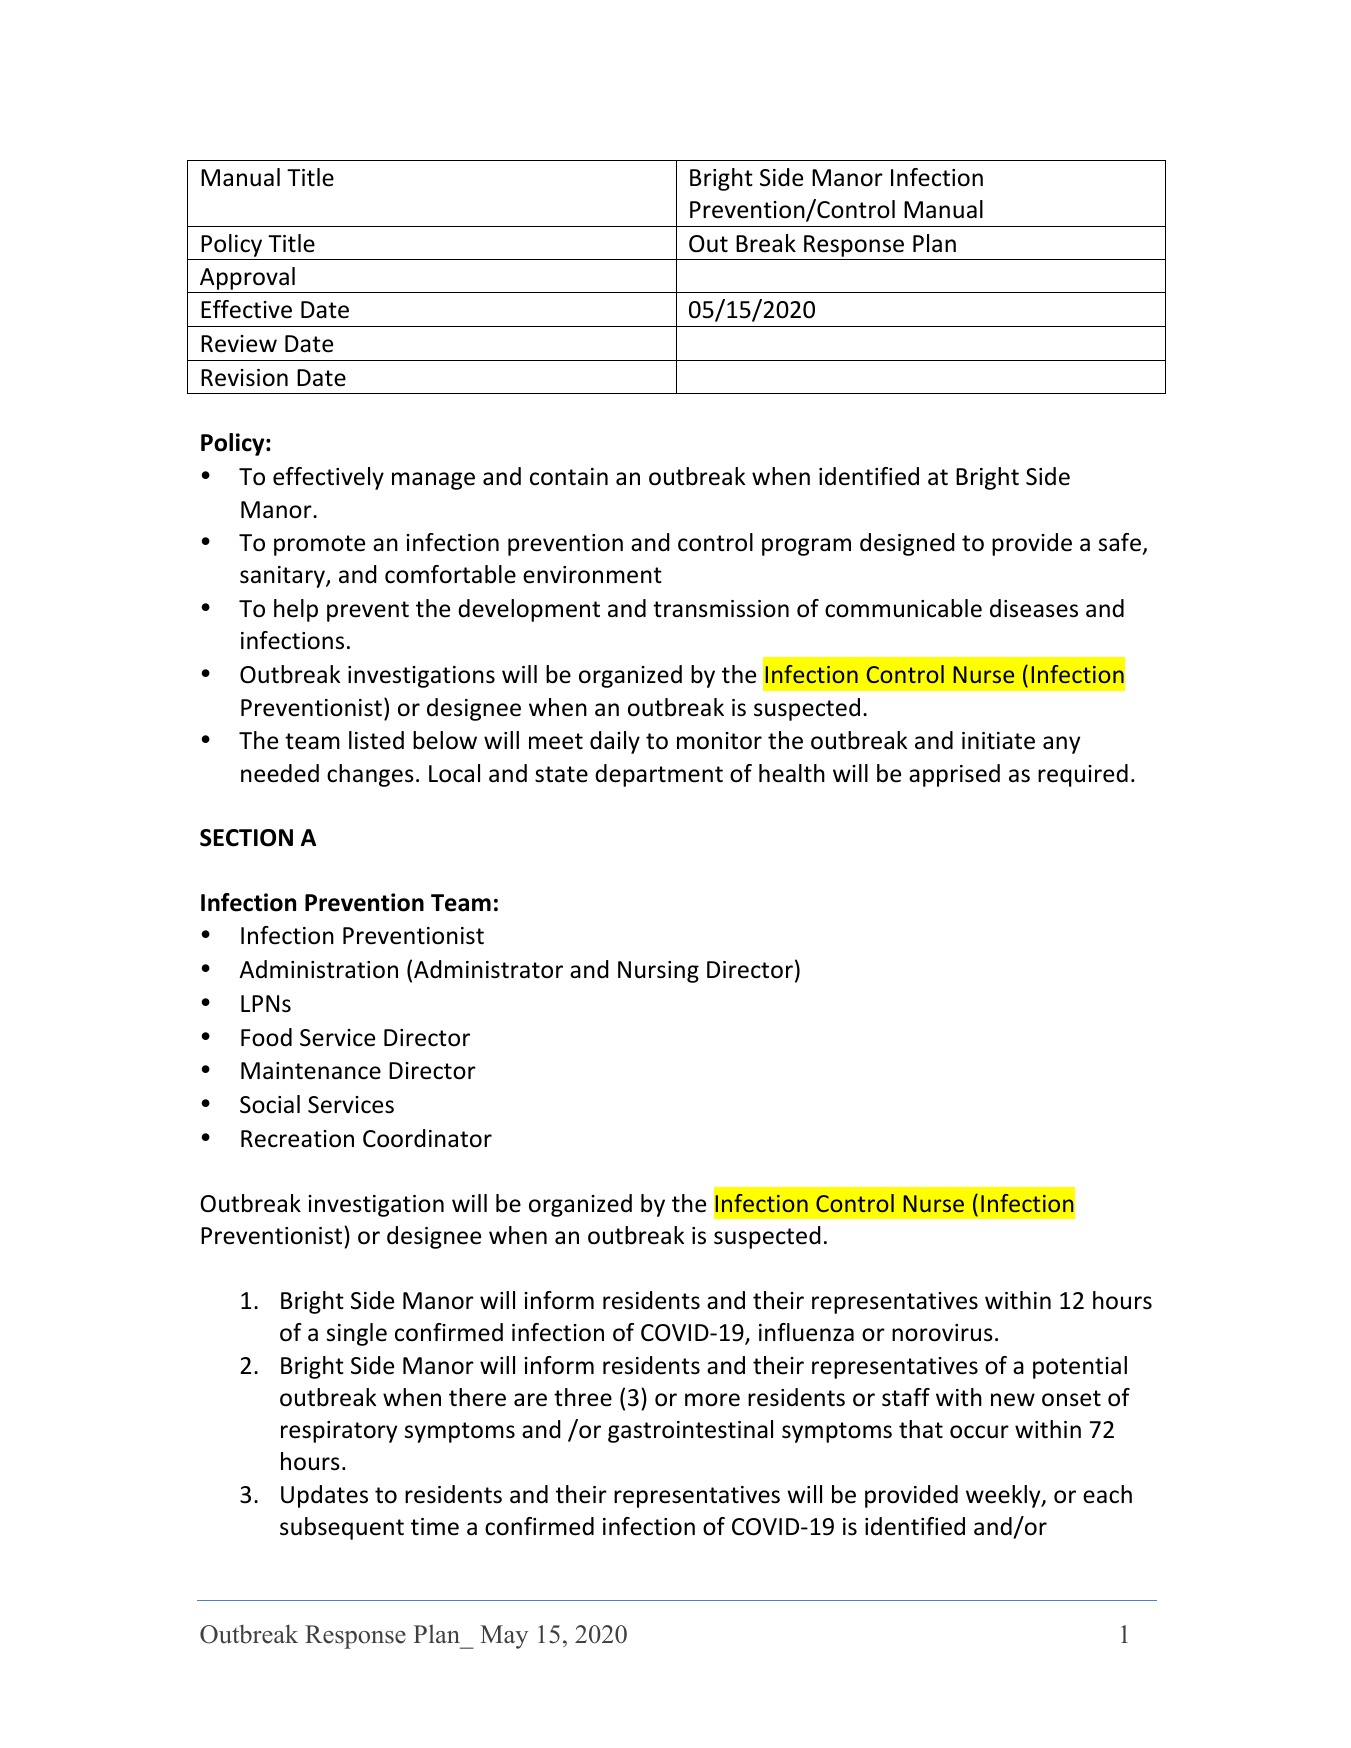 The image size is (1351, 1748). I want to click on contain, so click(569, 477).
